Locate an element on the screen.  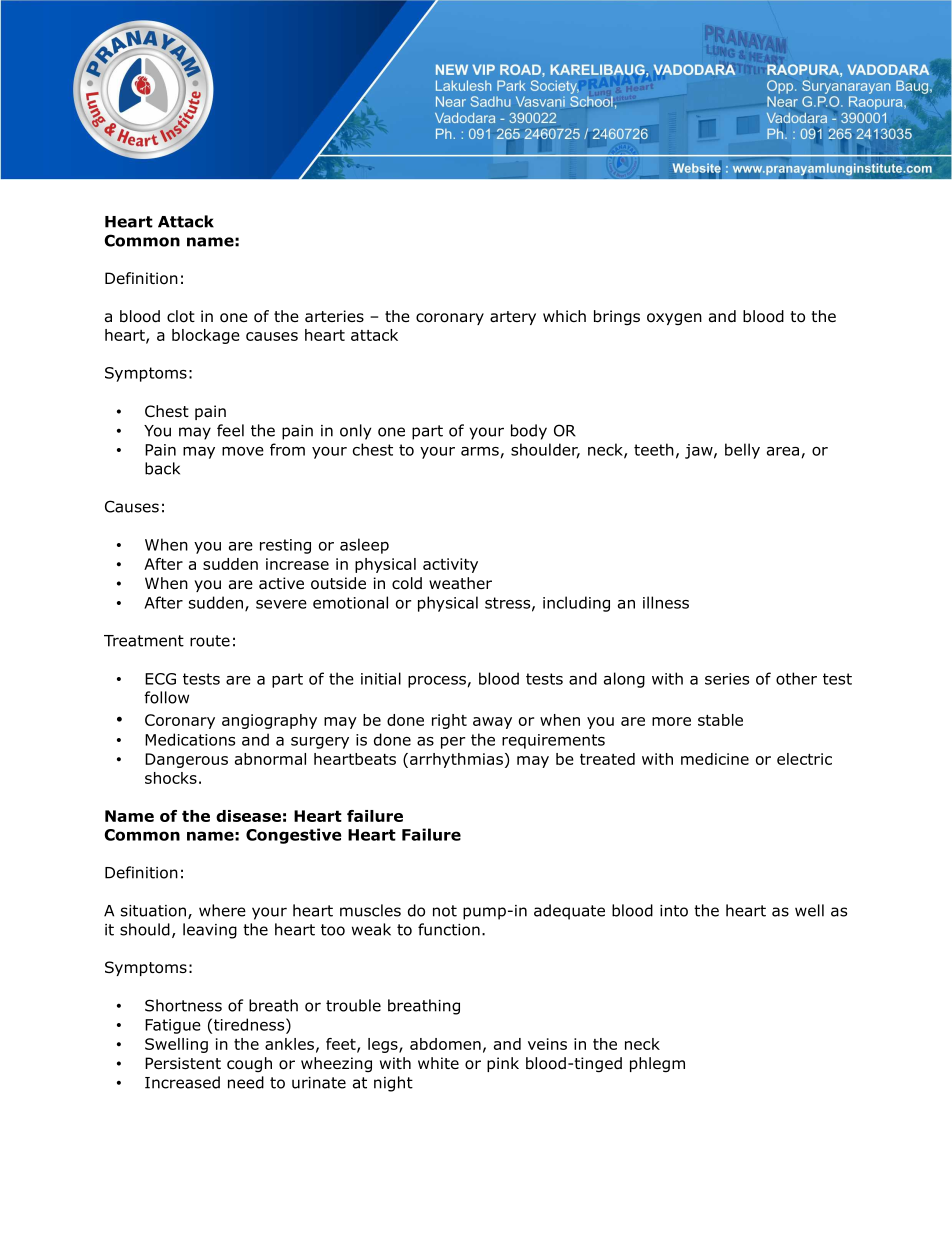
stable is located at coordinates (720, 720).
